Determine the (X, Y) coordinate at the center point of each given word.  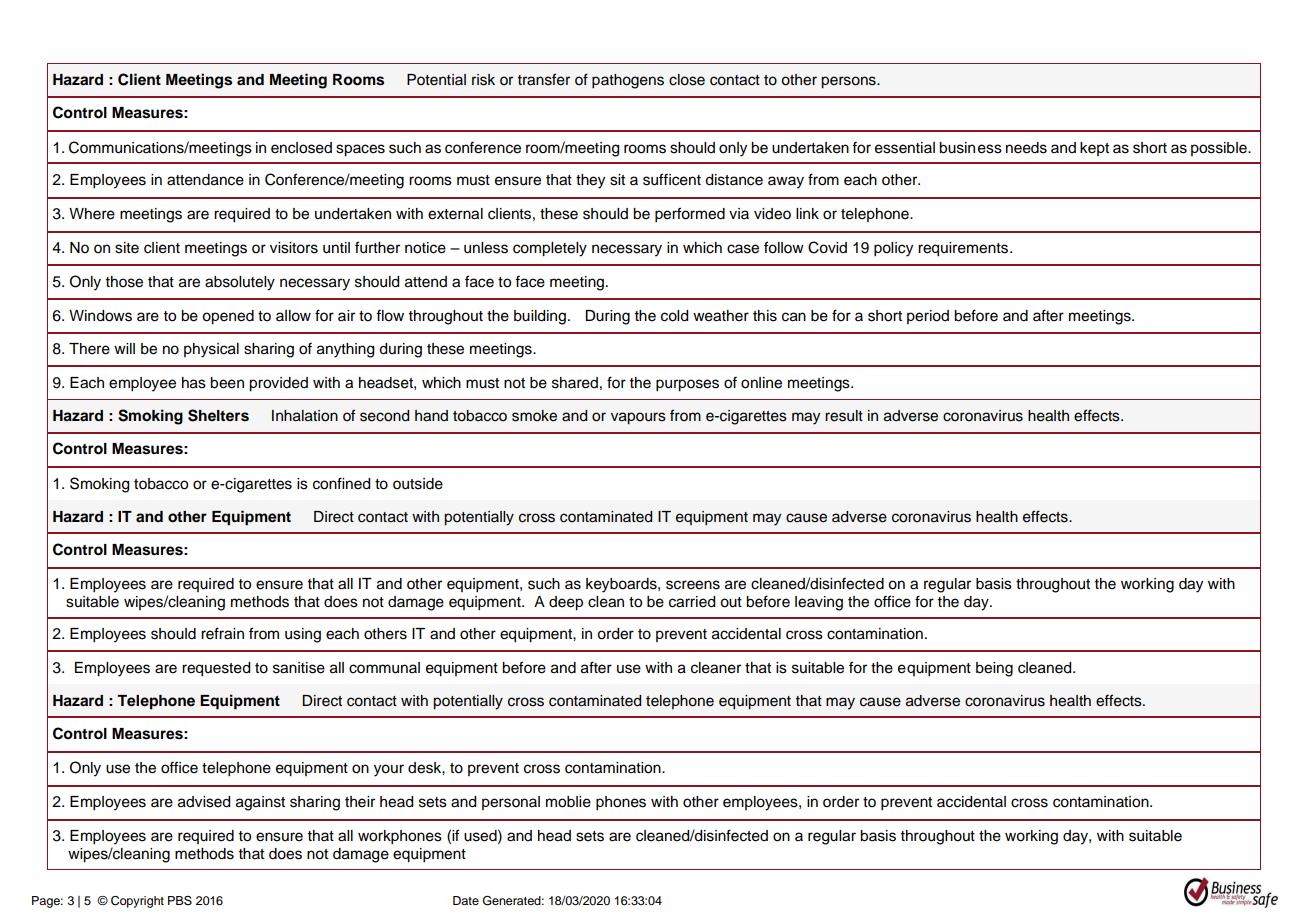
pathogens (628, 81)
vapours (638, 418)
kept (1094, 149)
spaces (360, 150)
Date (466, 900)
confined (341, 483)
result (844, 416)
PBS (180, 900)
